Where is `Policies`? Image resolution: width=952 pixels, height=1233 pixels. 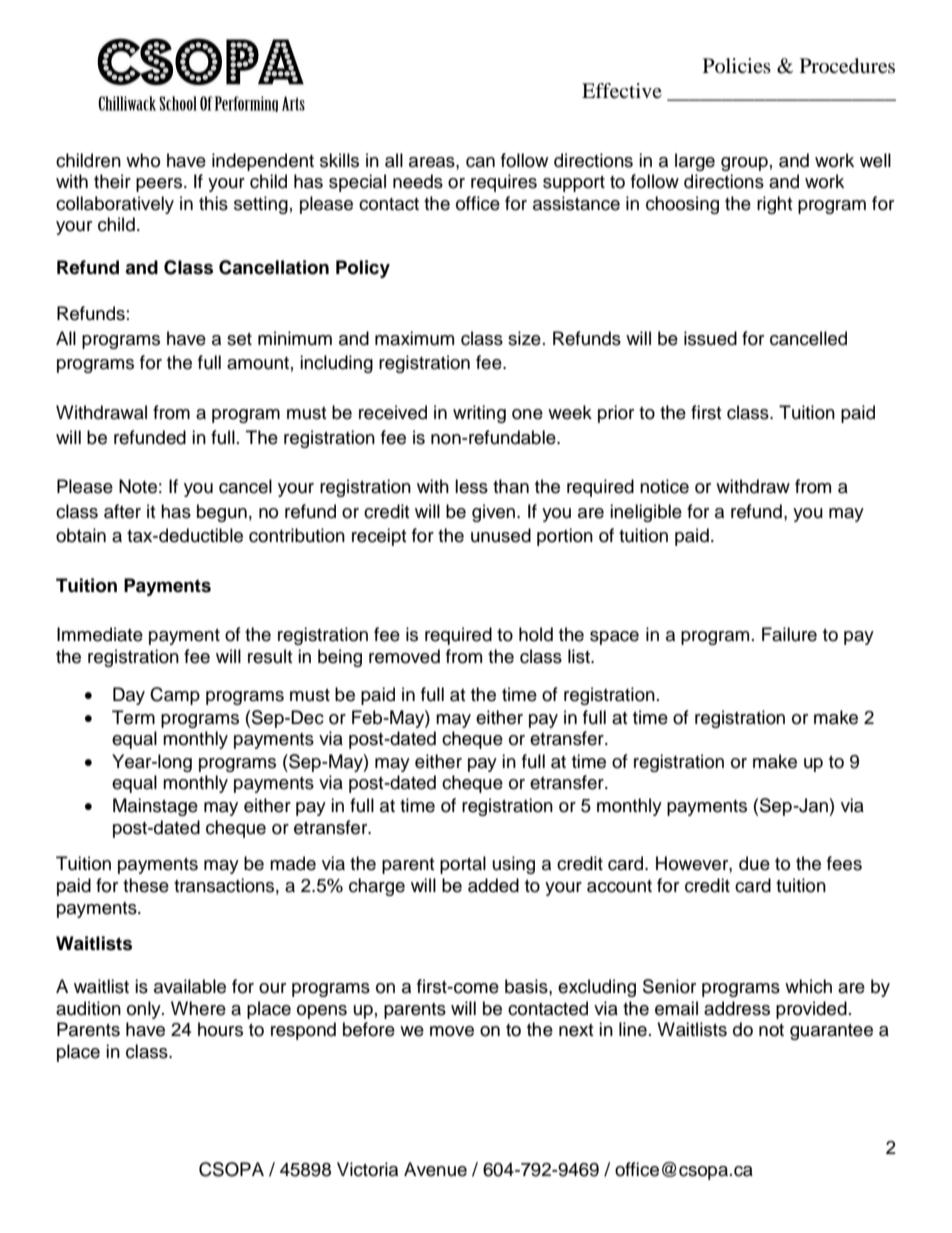 Policies is located at coordinates (737, 65).
